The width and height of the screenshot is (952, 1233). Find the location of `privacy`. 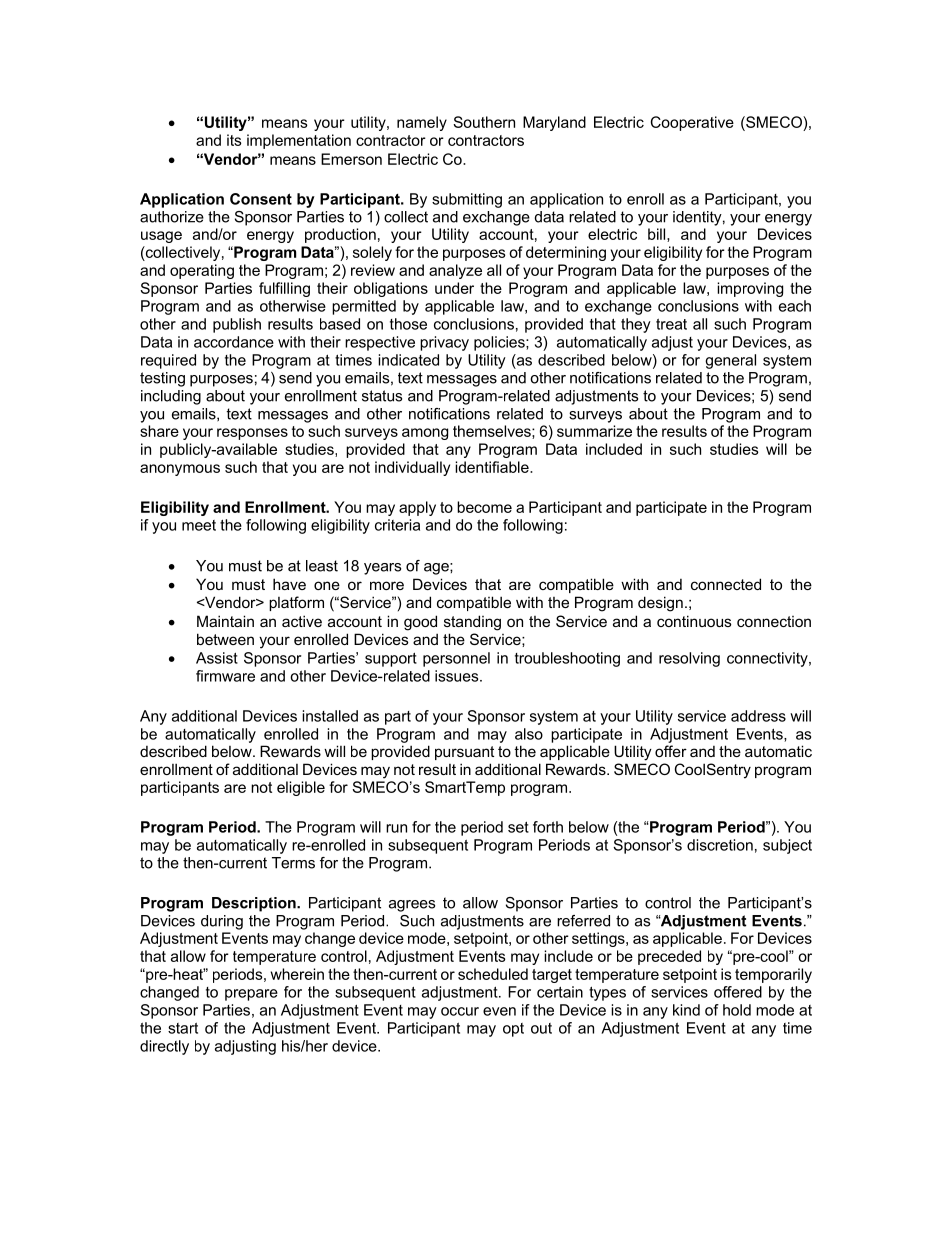

privacy is located at coordinates (444, 343).
